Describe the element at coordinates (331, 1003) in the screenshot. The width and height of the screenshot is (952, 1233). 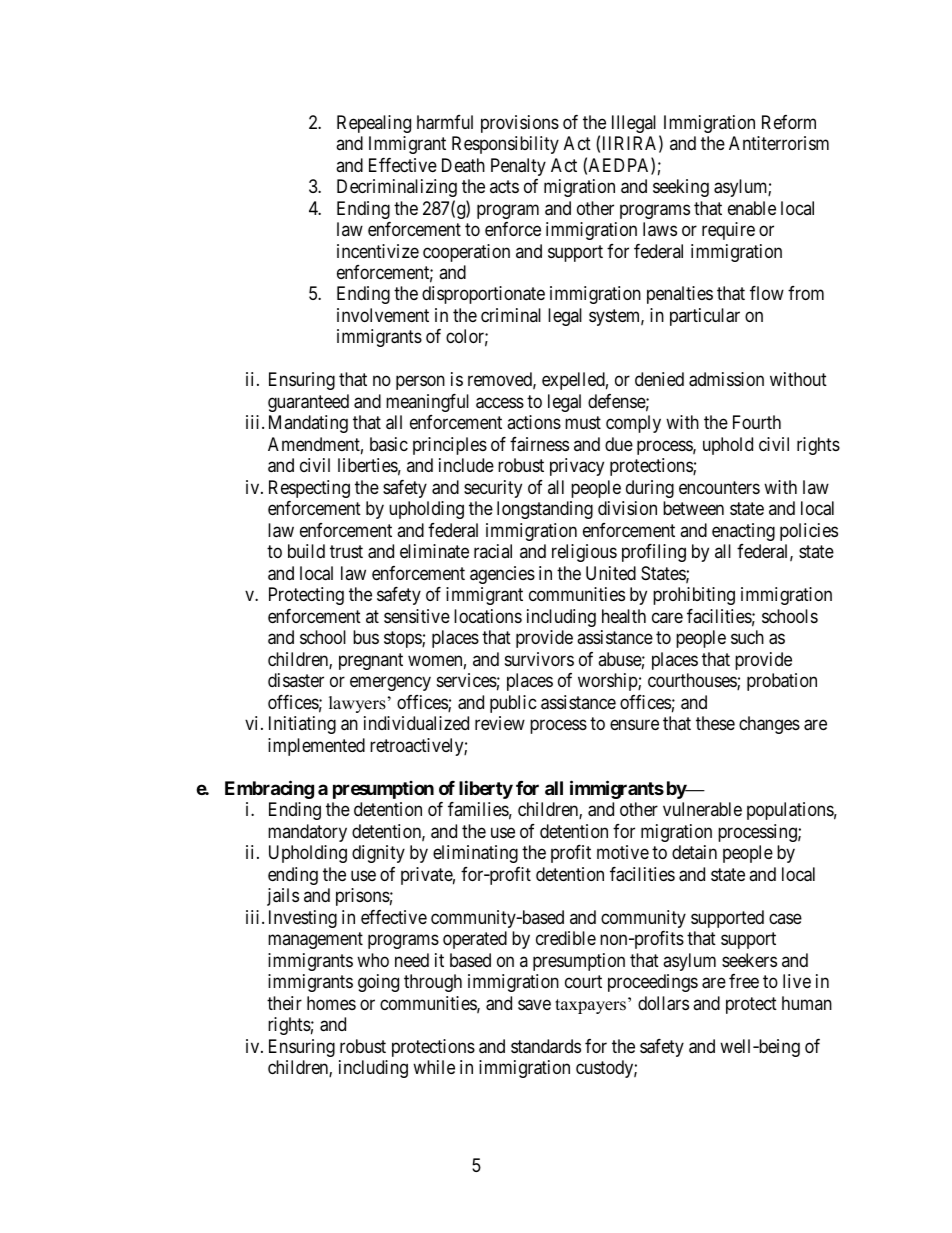
I see `homes` at that location.
